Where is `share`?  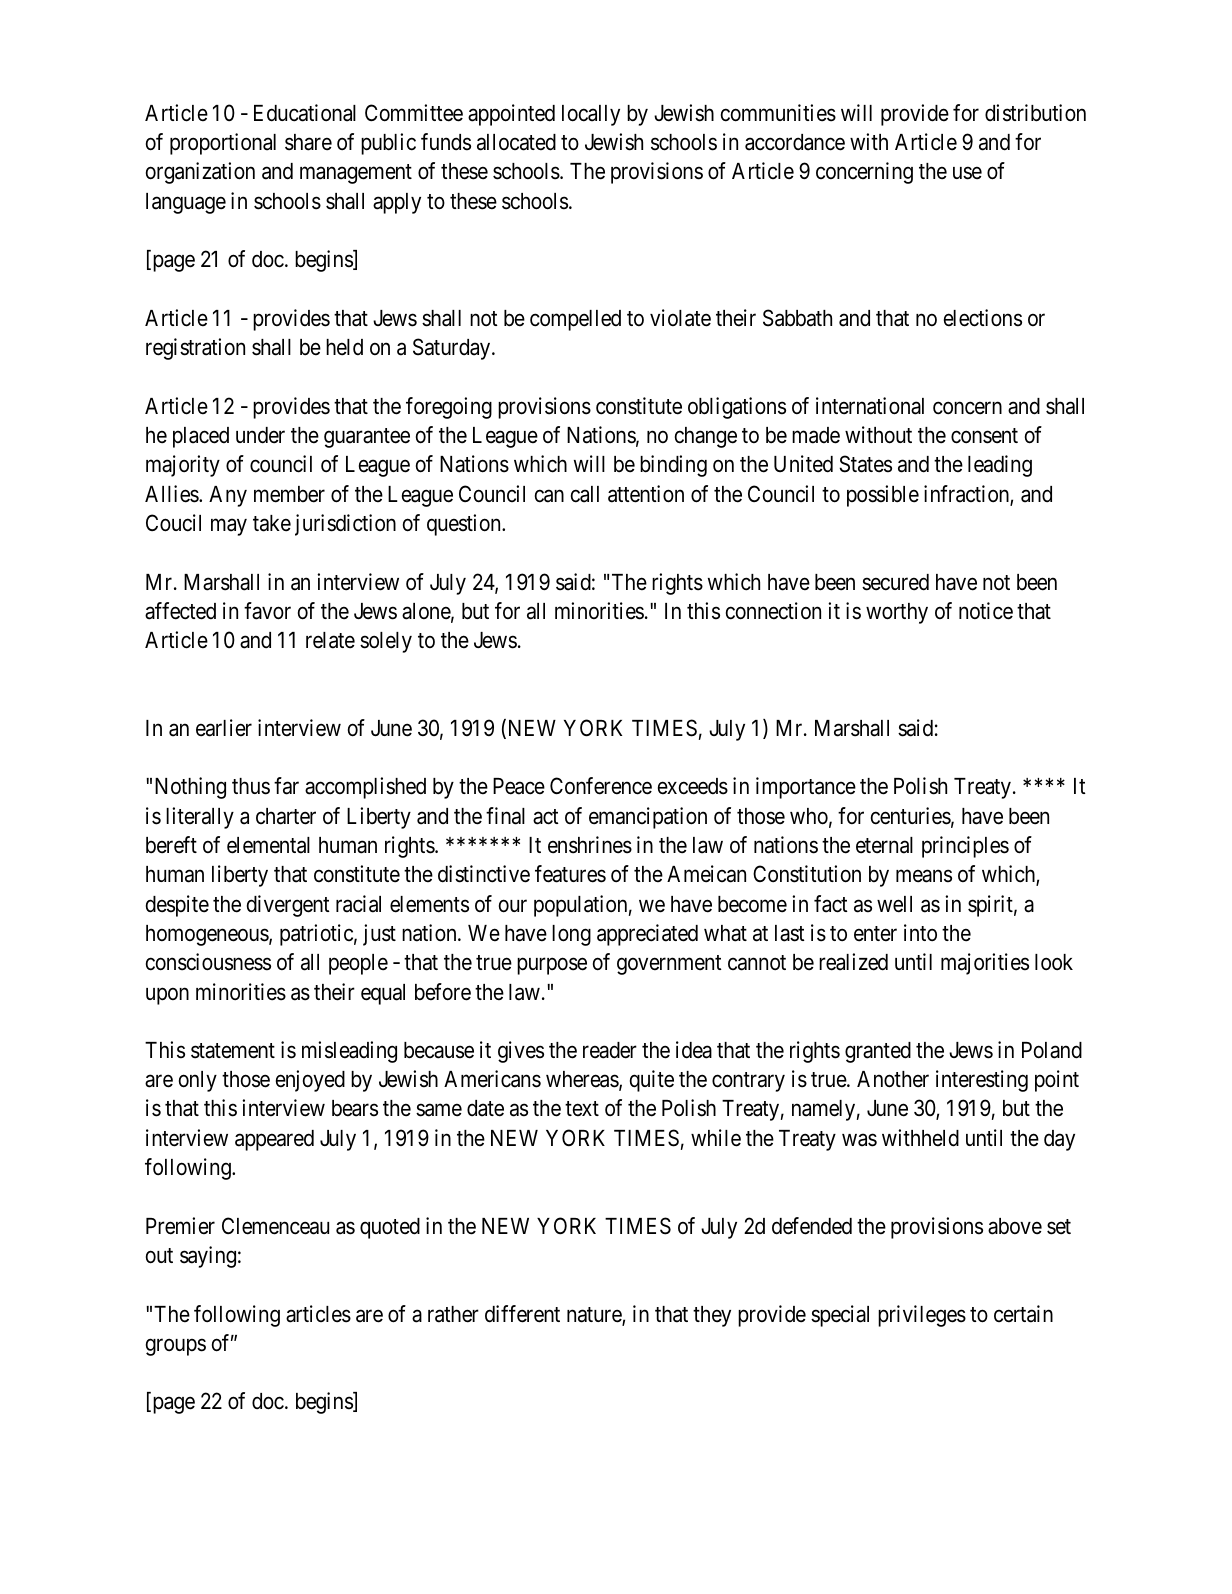 share is located at coordinates (308, 142).
